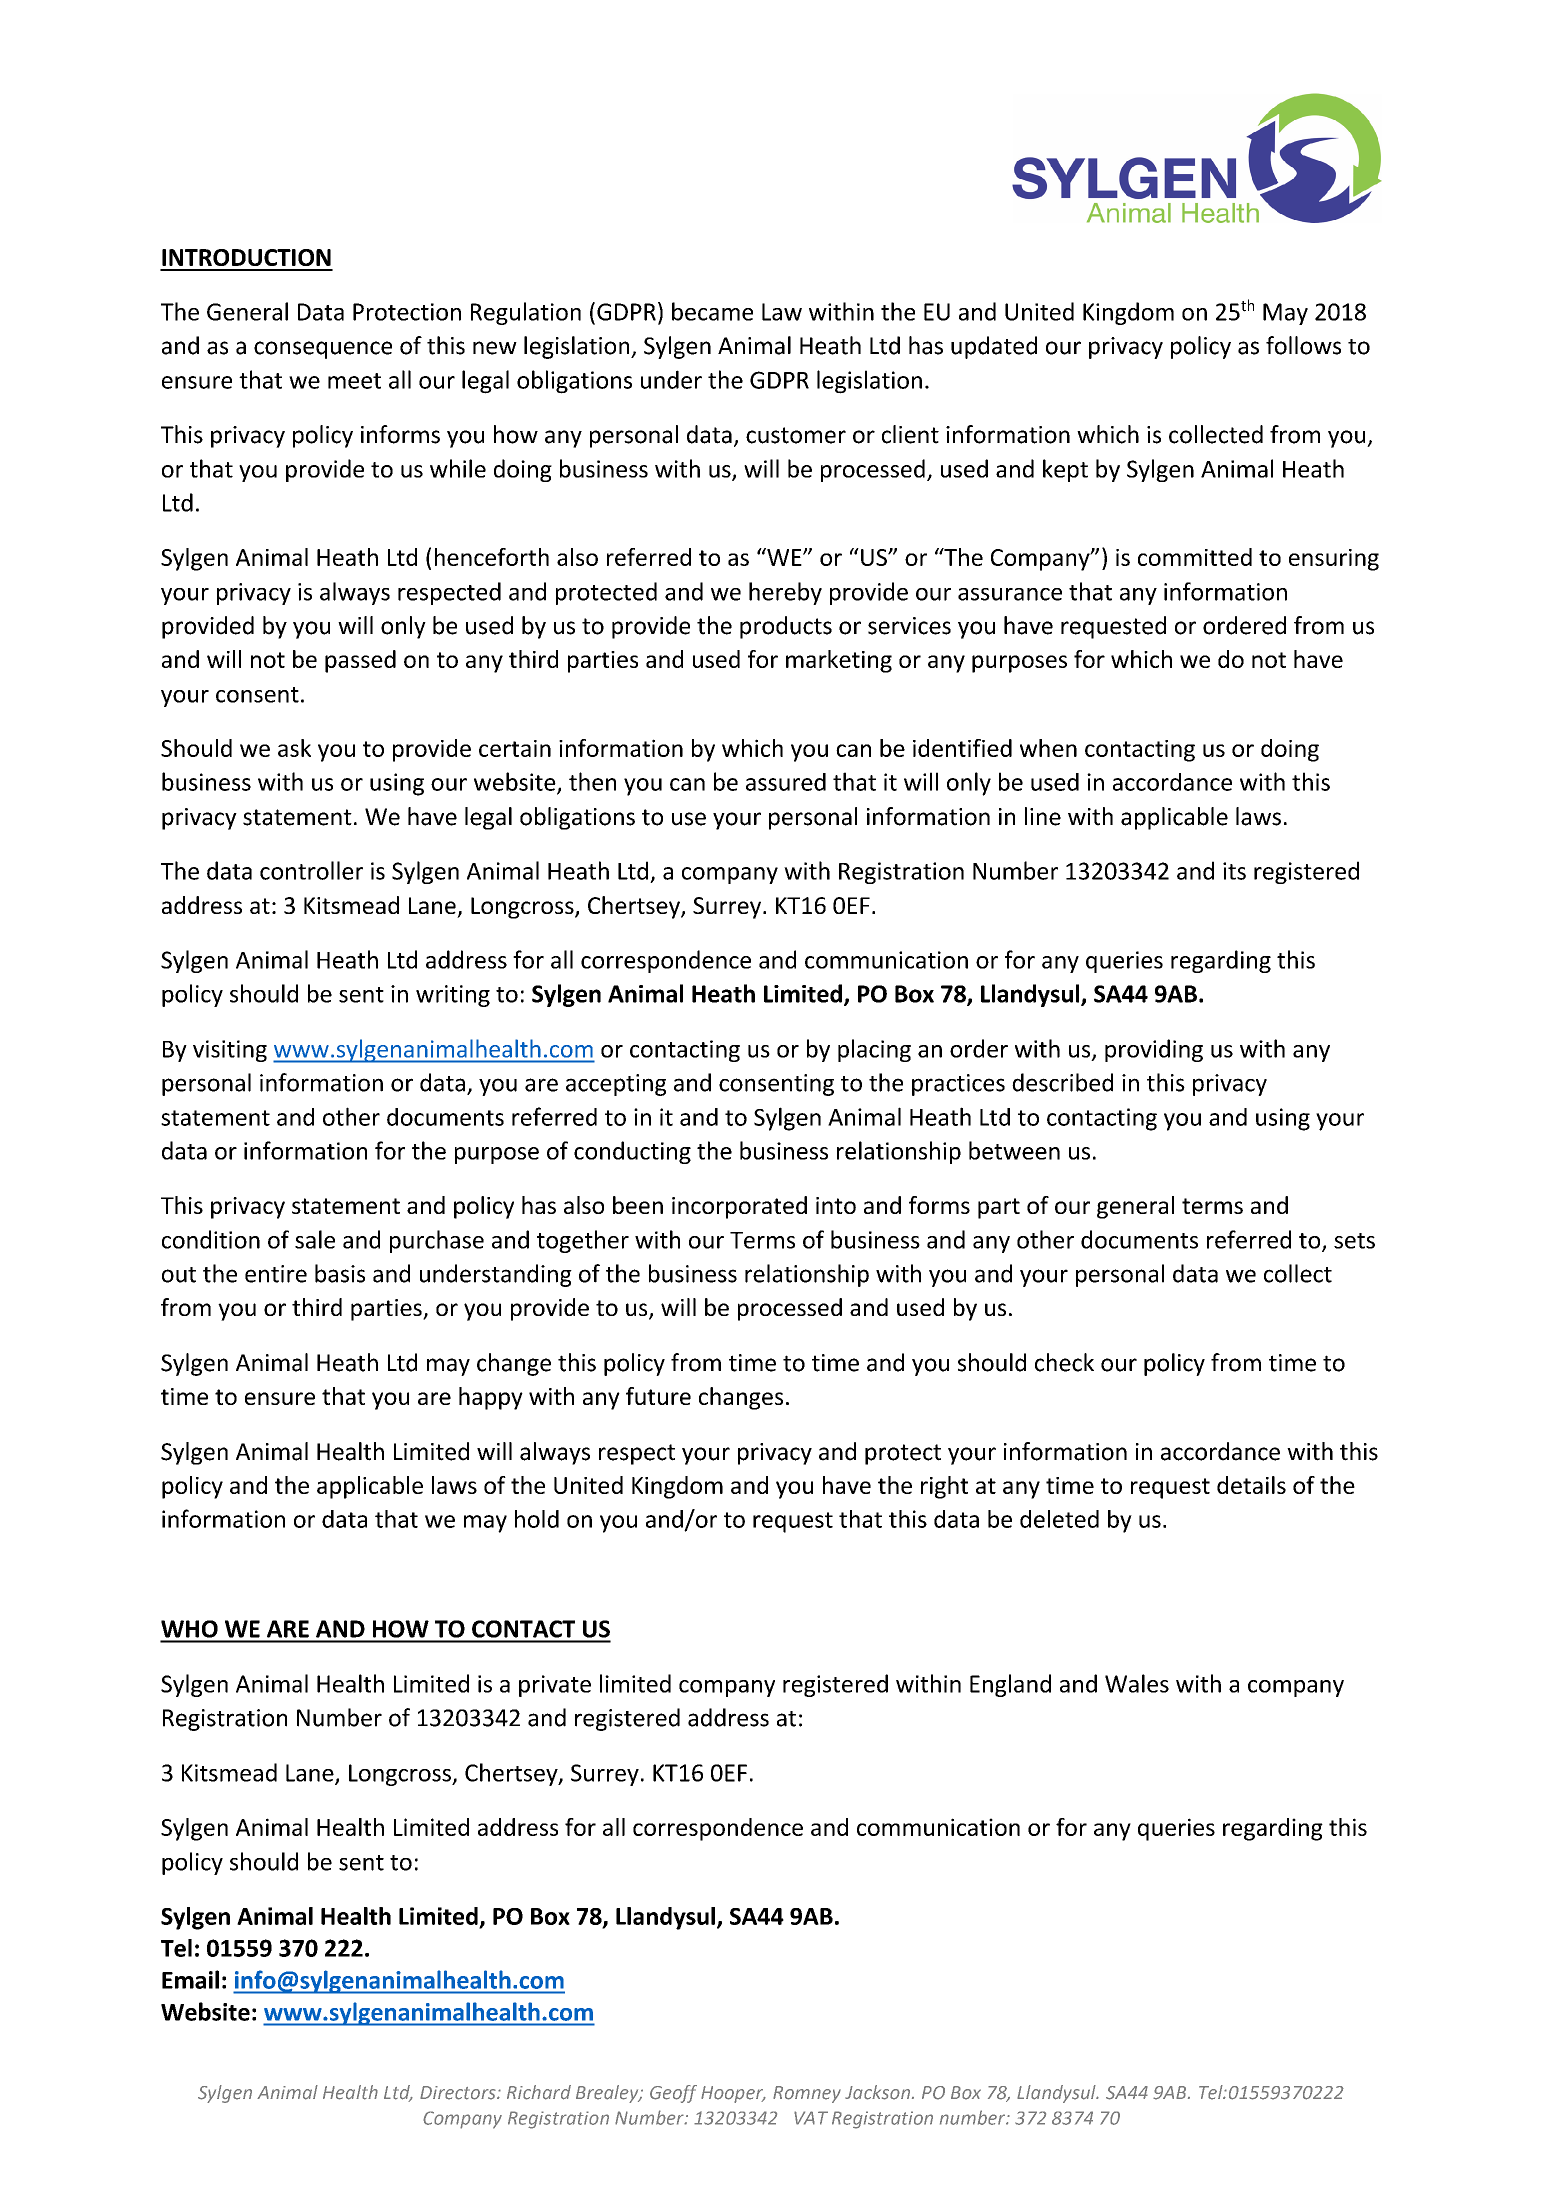  I want to click on Email, so click(190, 1979).
